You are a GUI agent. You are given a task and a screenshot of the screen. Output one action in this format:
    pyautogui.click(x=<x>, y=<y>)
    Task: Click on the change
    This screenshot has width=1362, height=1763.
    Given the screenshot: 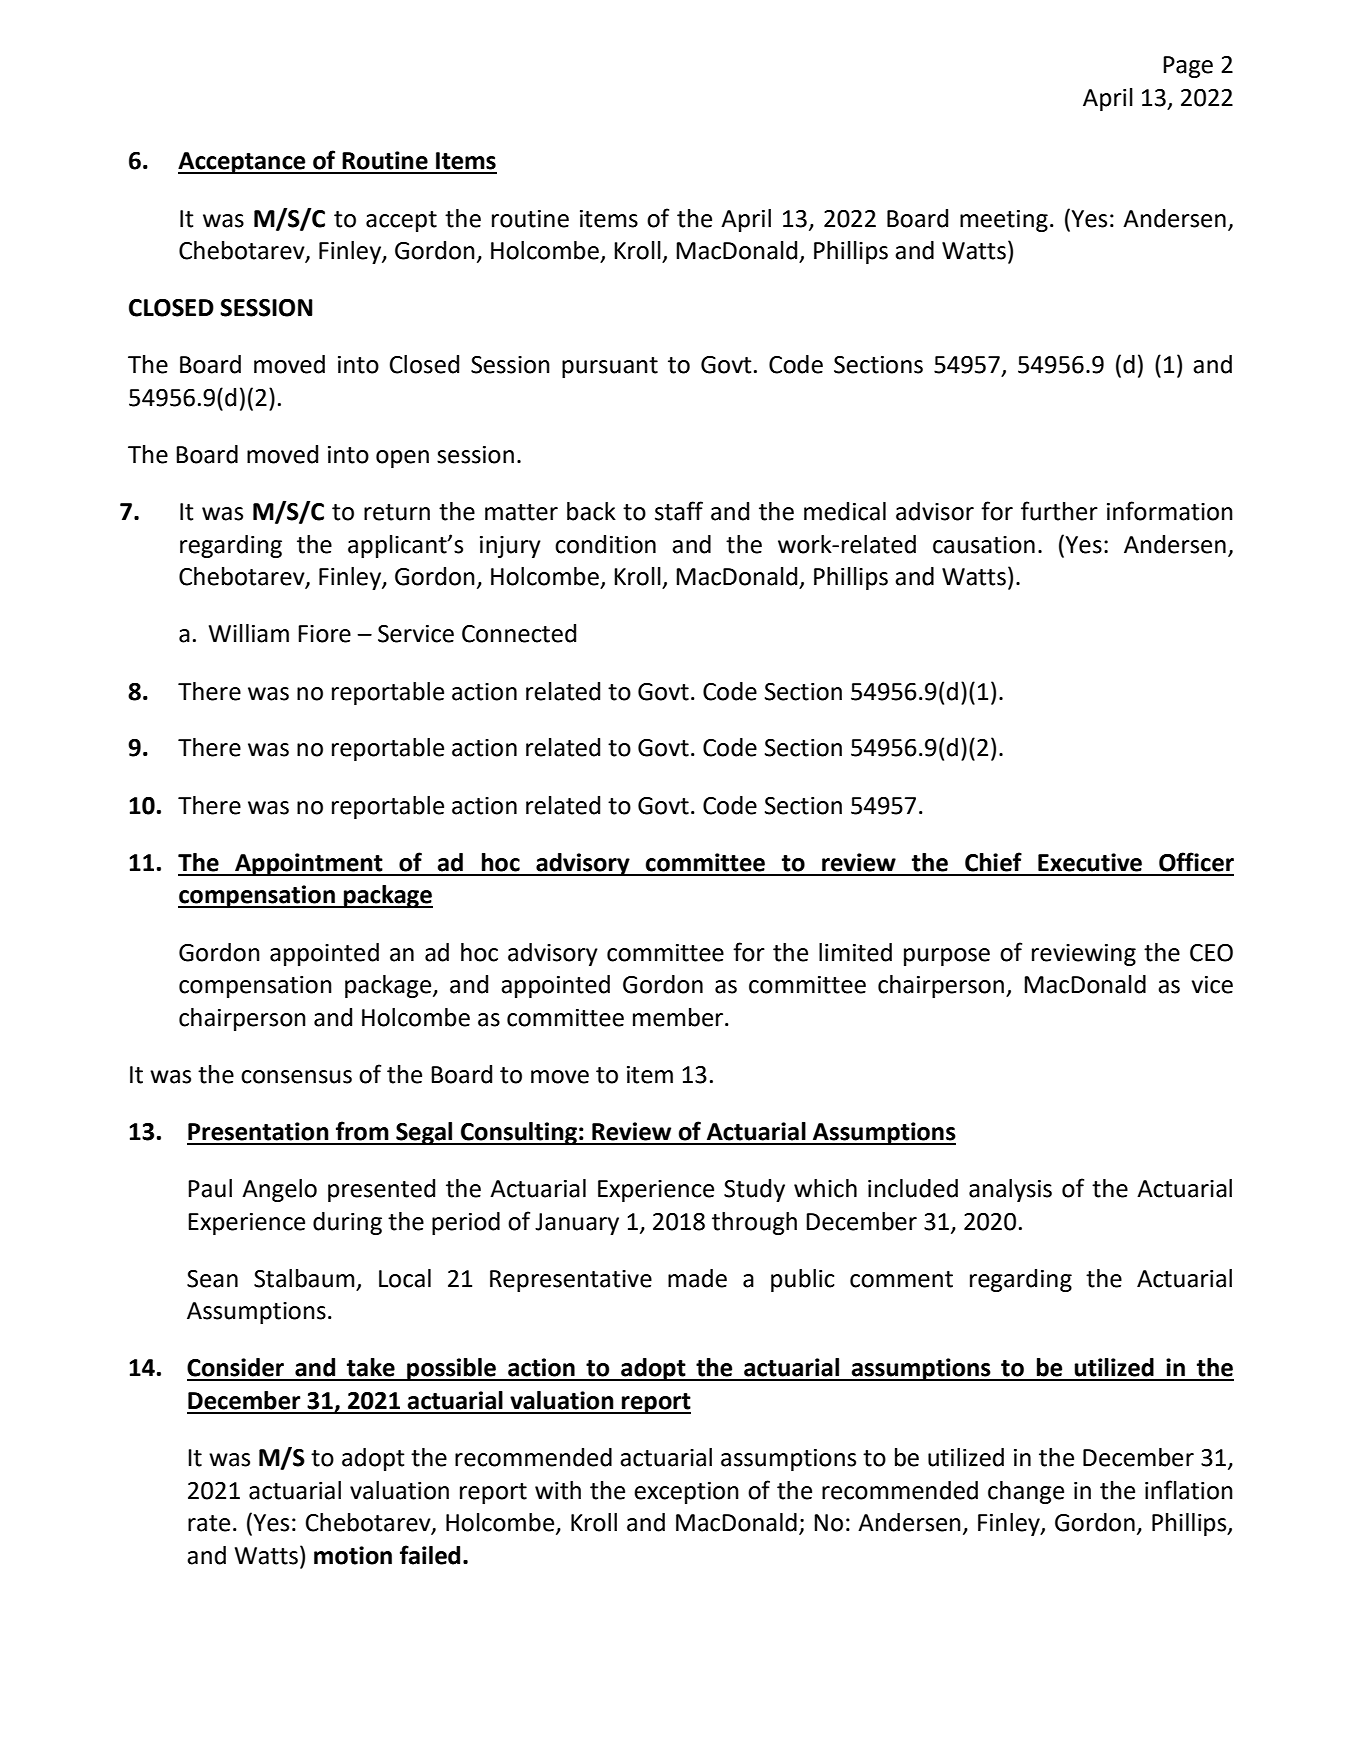 What is the action you would take?
    pyautogui.click(x=1026, y=1492)
